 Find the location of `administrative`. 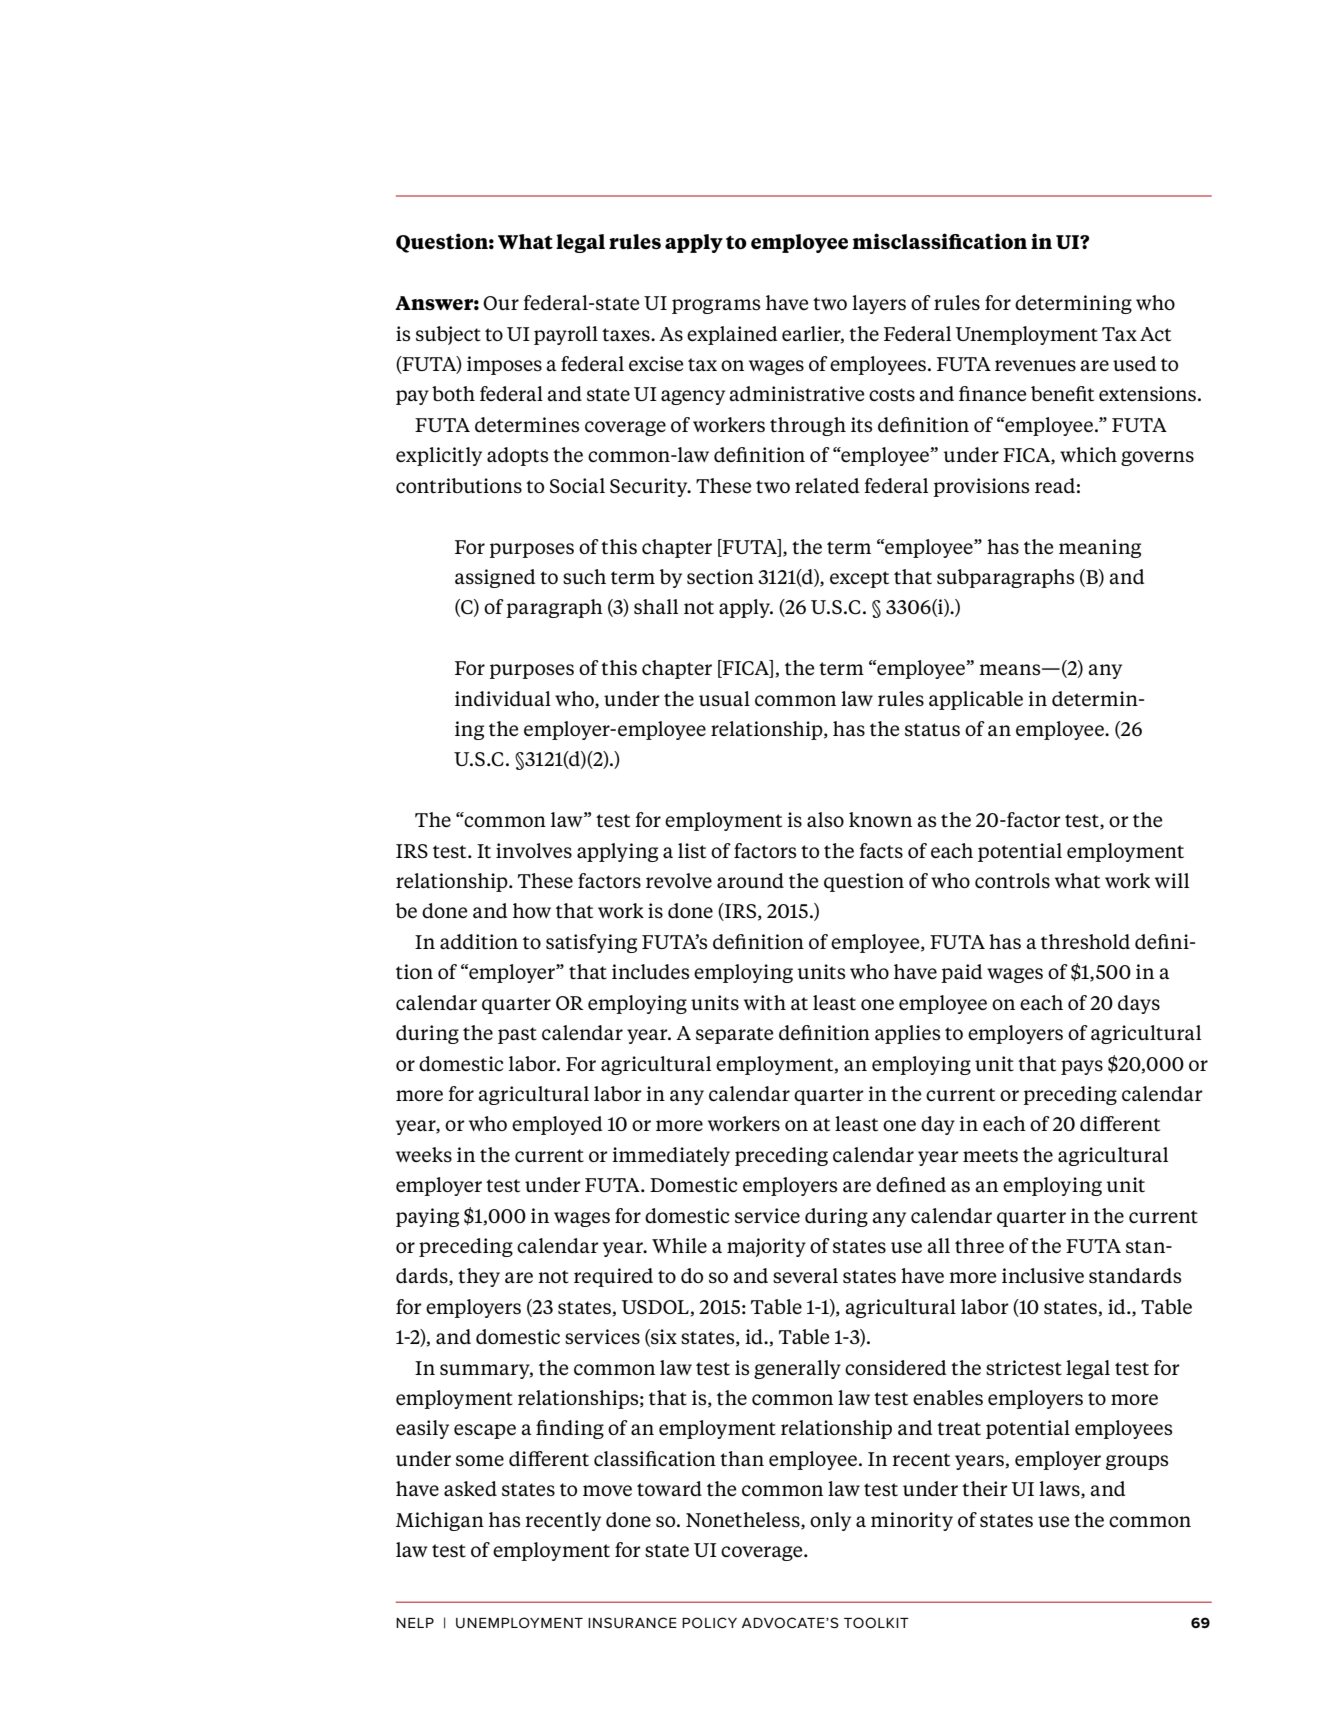

administrative is located at coordinates (796, 394).
